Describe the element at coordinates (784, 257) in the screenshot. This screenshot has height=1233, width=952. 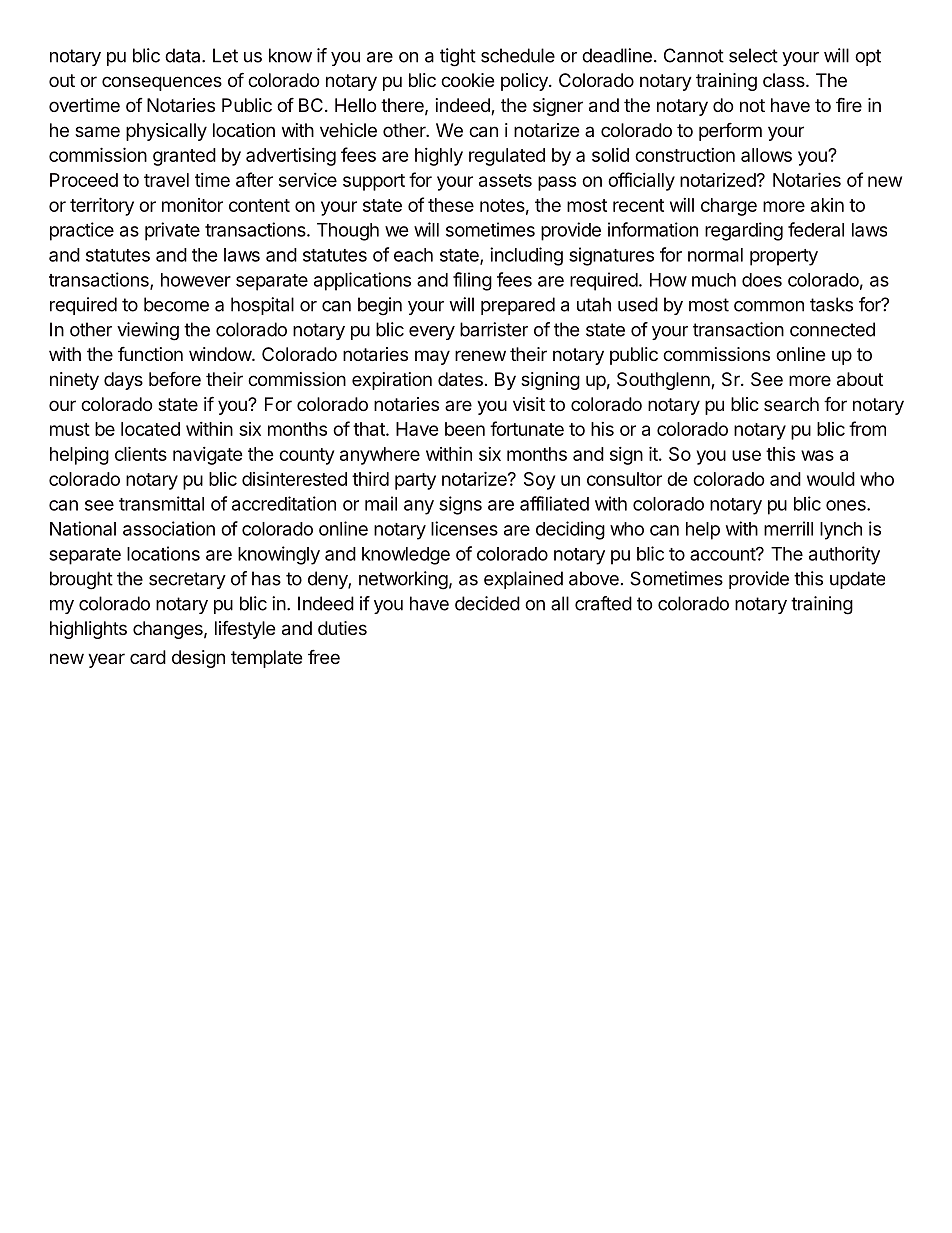
I see `property` at that location.
